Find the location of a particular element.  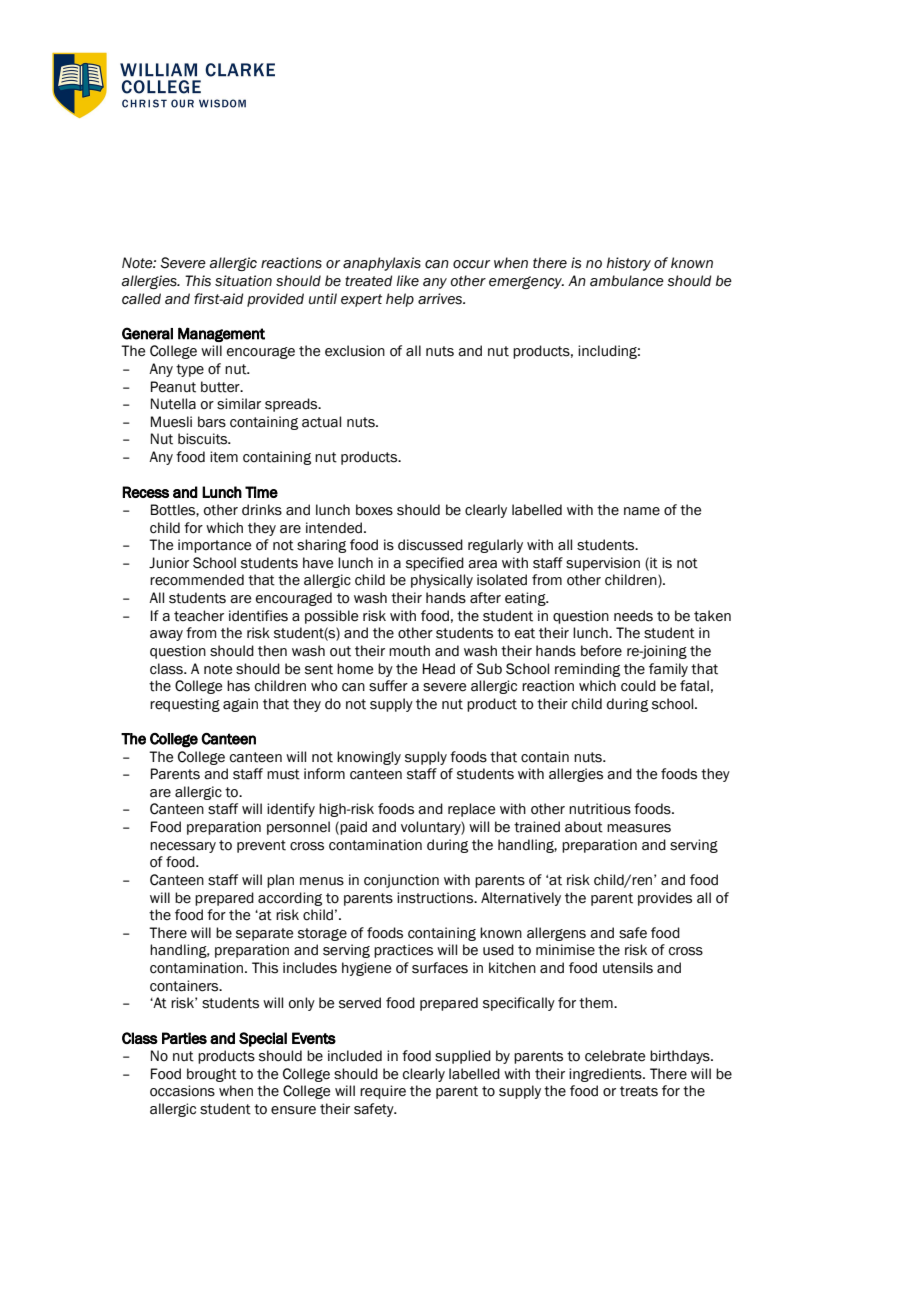

importance is located at coordinates (214, 546).
